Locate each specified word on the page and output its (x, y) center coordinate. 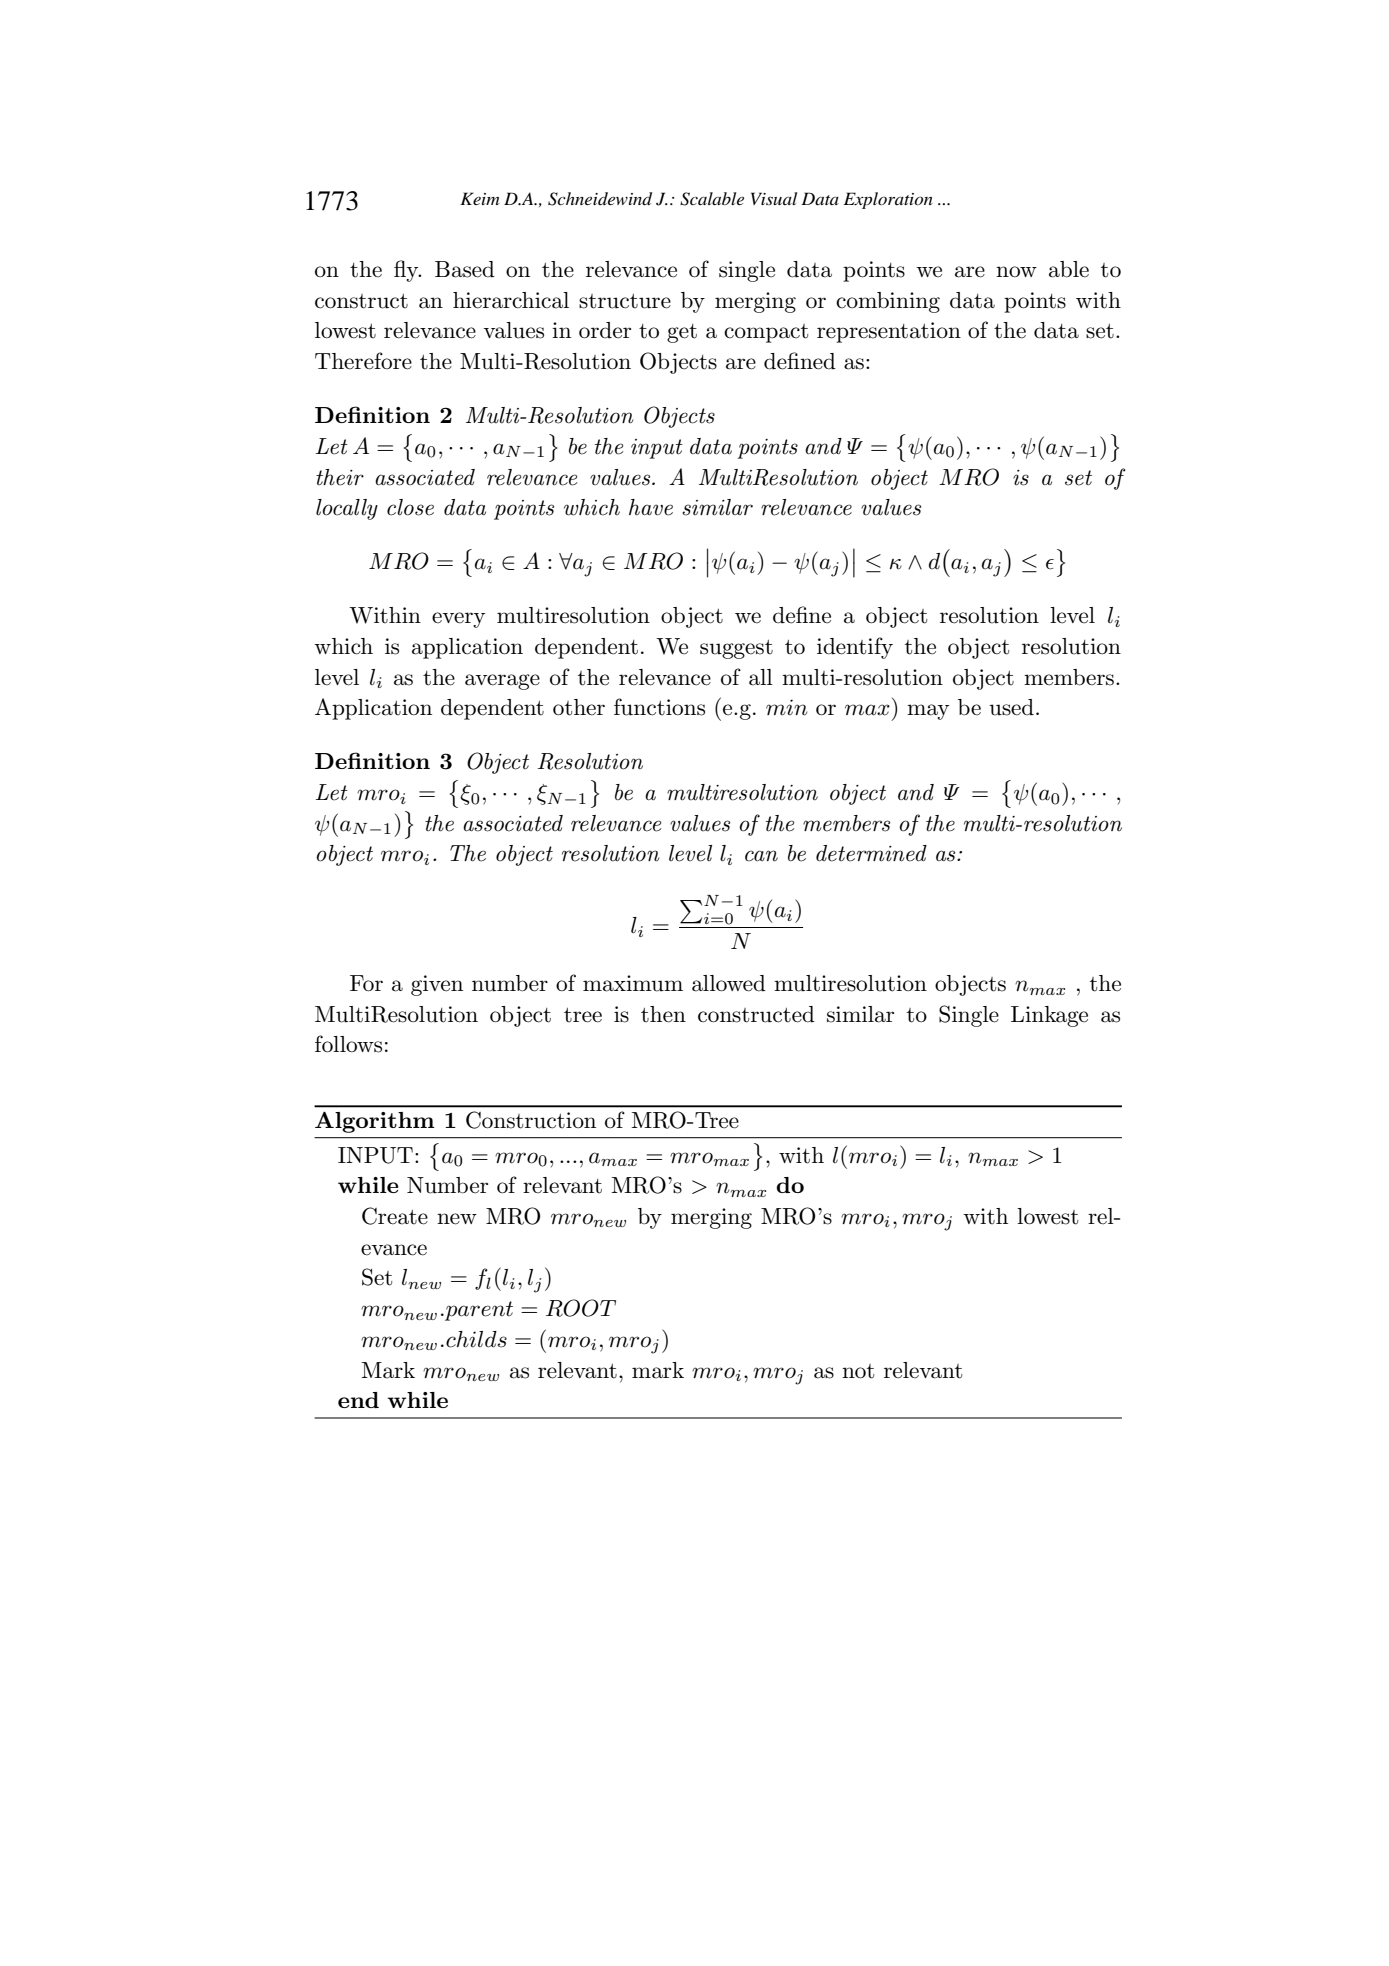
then (663, 1014)
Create (395, 1216)
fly (407, 271)
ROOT (581, 1308)
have (651, 507)
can (761, 856)
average (502, 682)
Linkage (1049, 1016)
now (1016, 271)
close (410, 507)
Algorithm (375, 1122)
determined (871, 853)
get (682, 333)
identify (855, 648)
